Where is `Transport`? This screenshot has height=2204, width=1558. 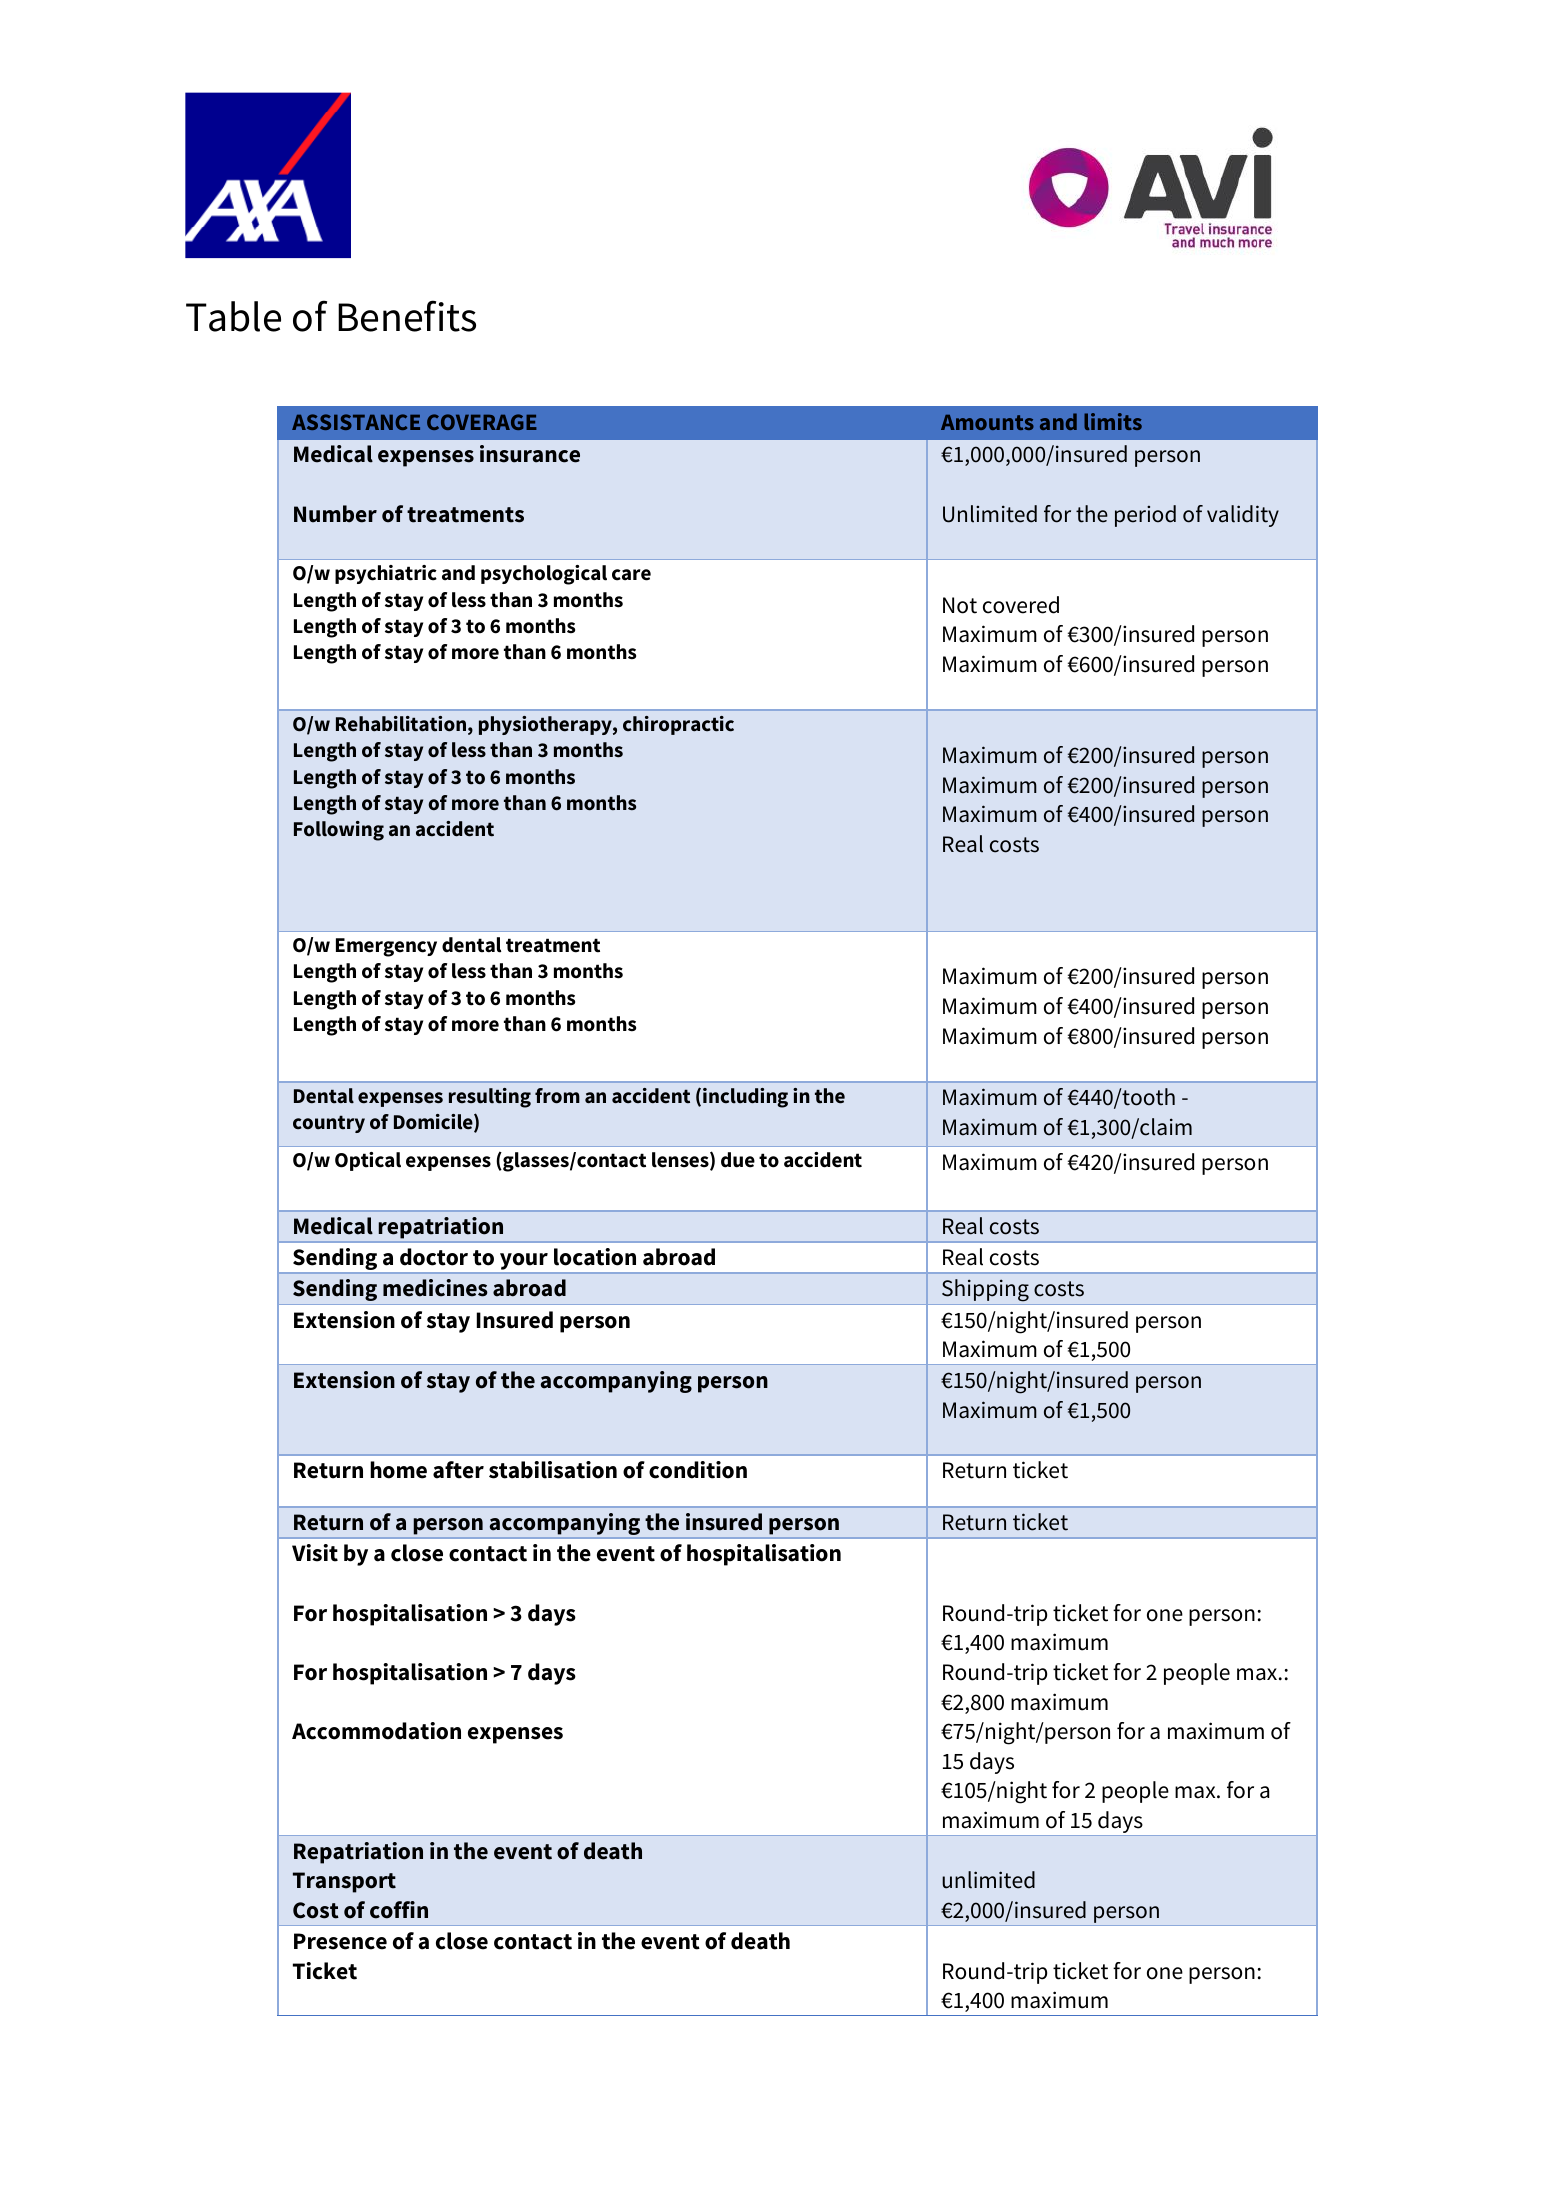
Transport is located at coordinates (344, 1882).
